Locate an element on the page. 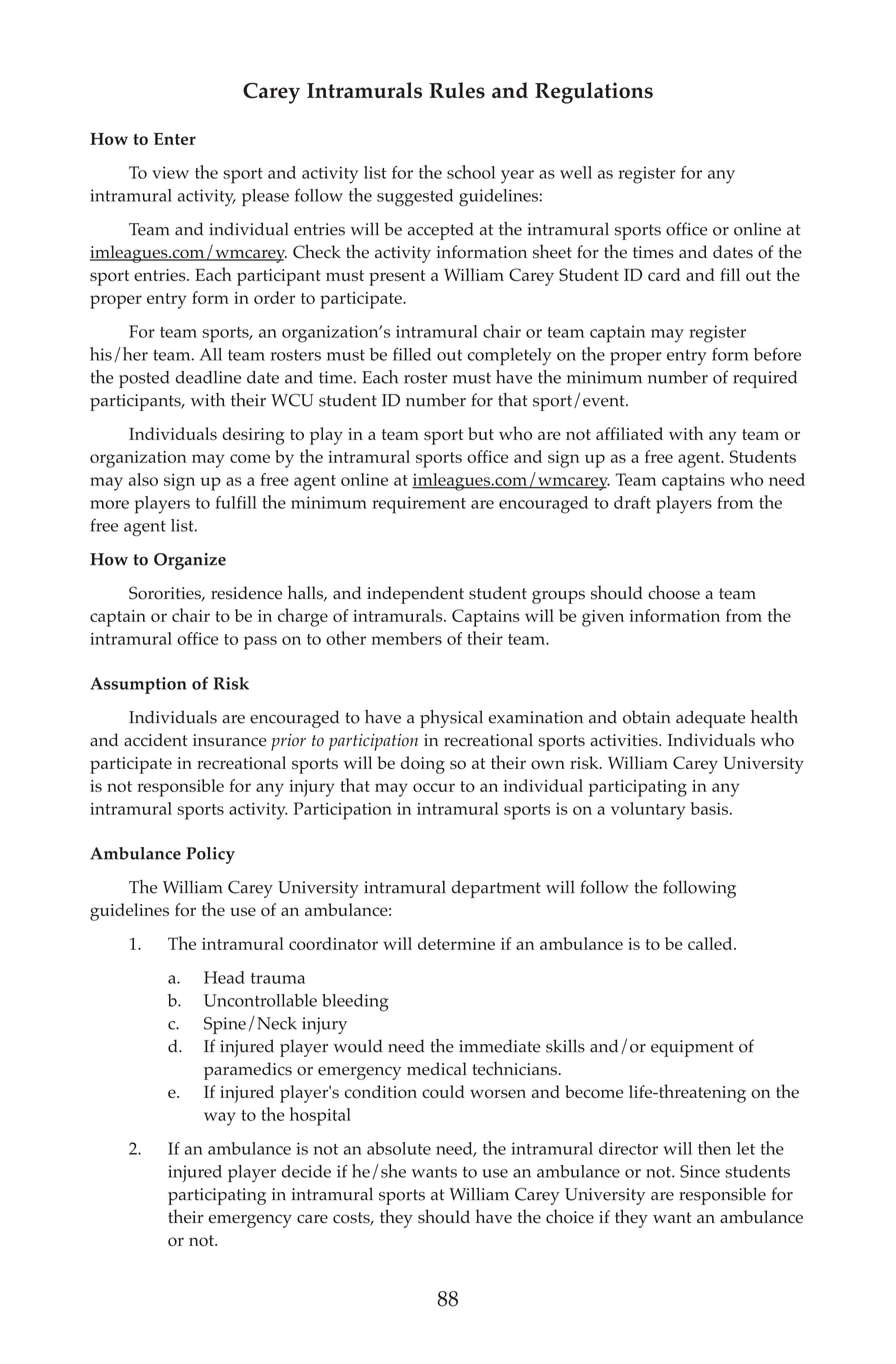  but is located at coordinates (481, 433).
